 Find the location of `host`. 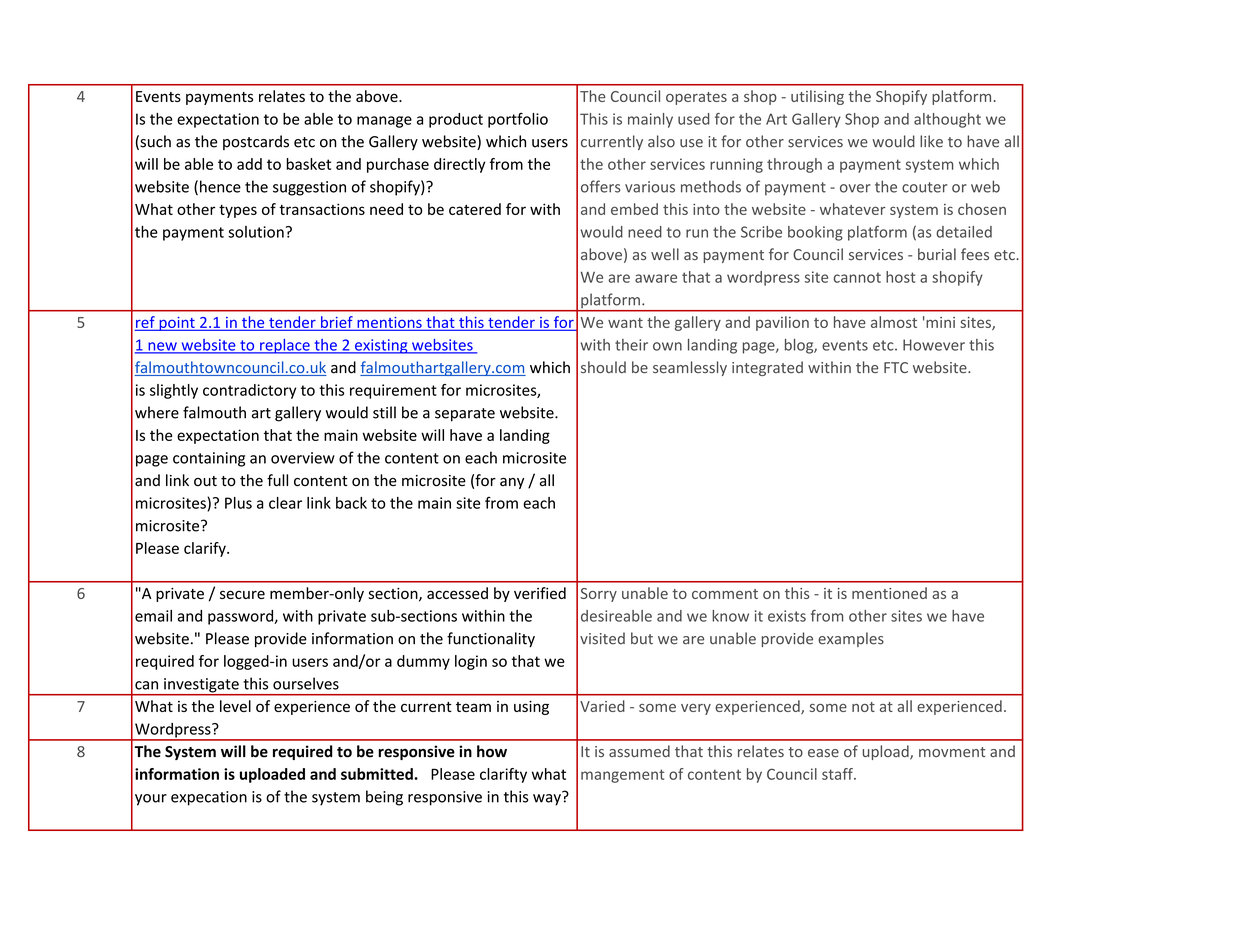

host is located at coordinates (900, 277).
